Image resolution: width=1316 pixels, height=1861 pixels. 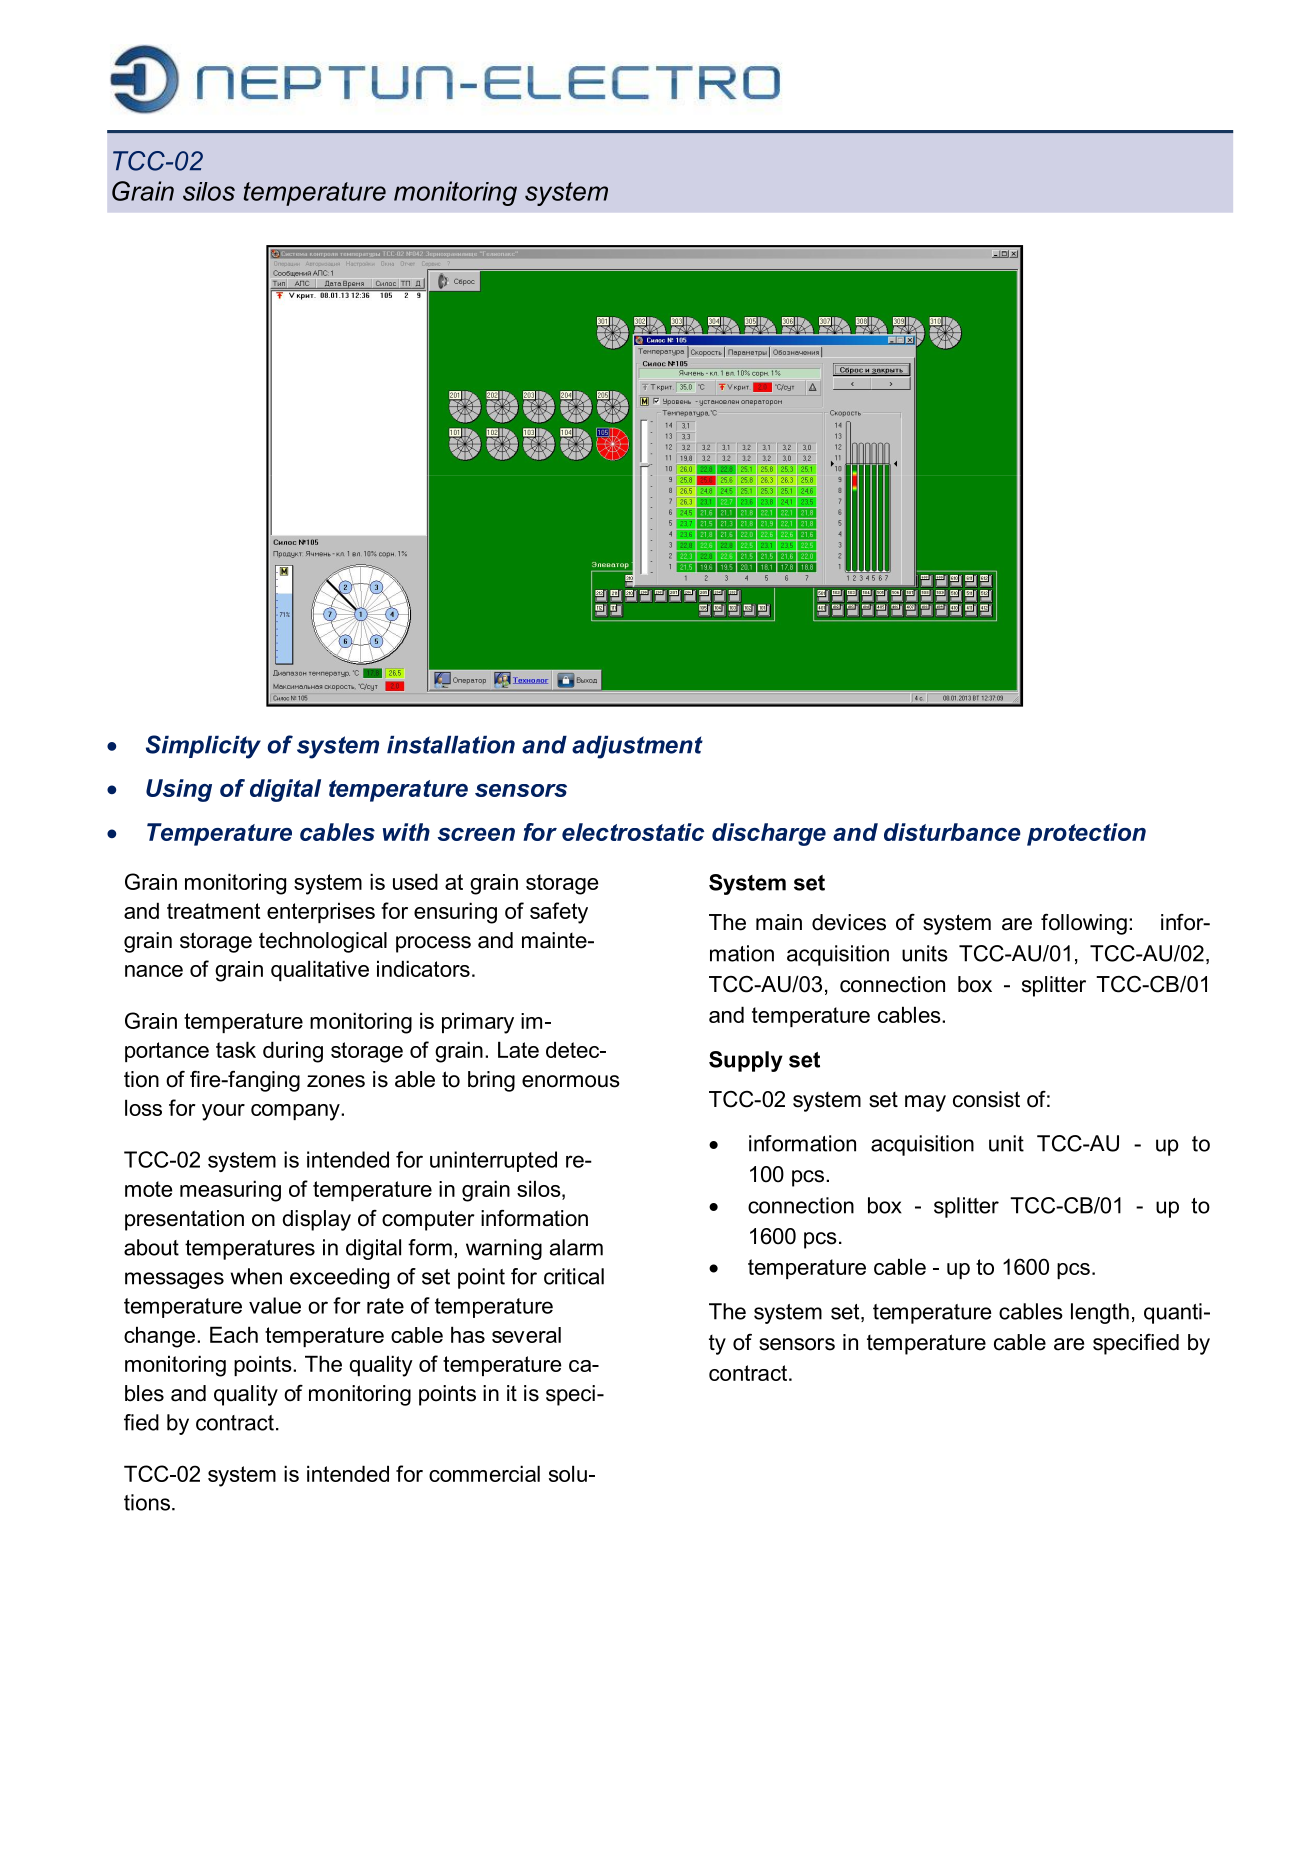 What do you see at coordinates (223, 1112) in the page?
I see `your` at bounding box center [223, 1112].
